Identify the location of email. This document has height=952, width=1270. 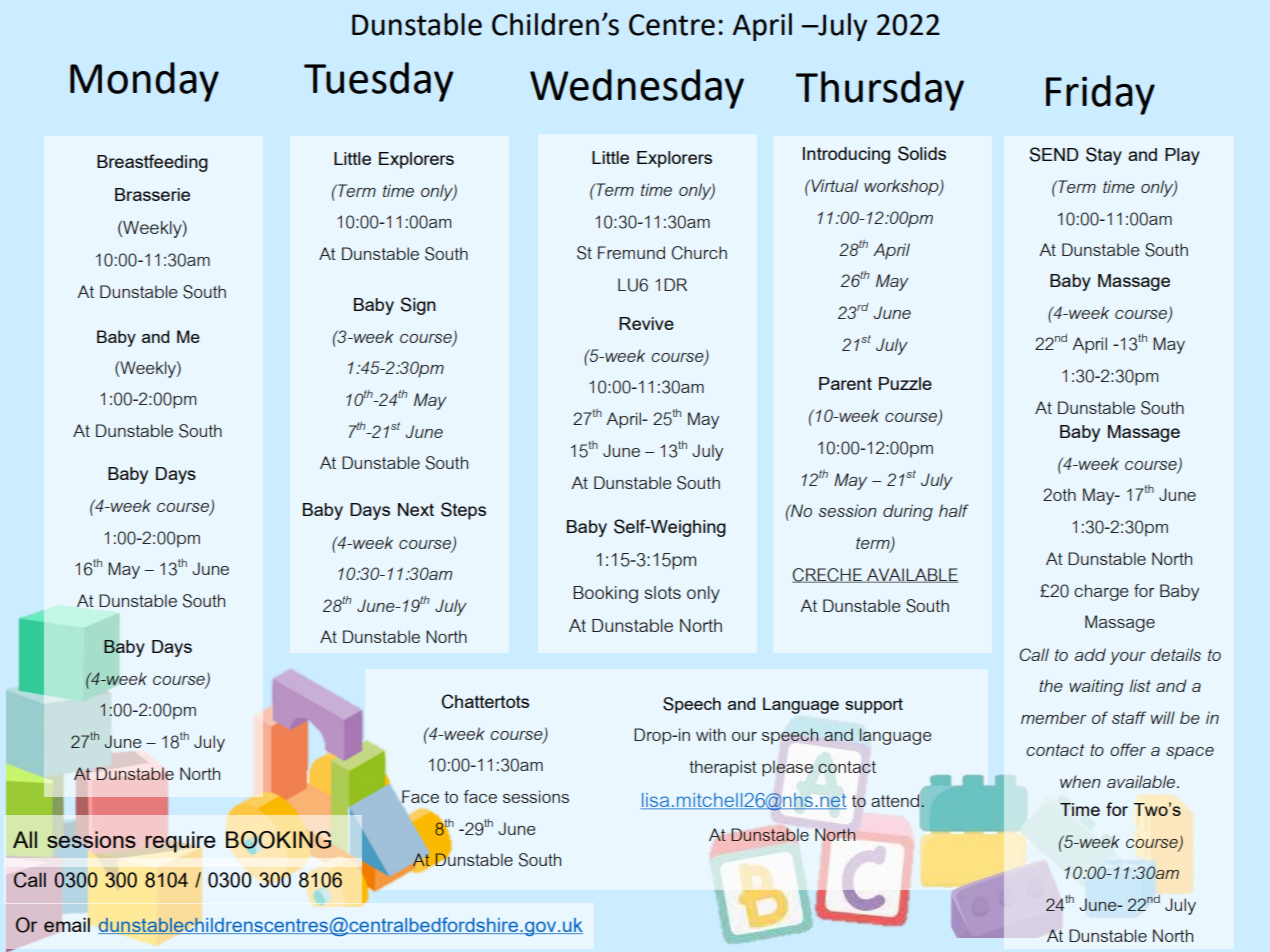
(67, 924).
